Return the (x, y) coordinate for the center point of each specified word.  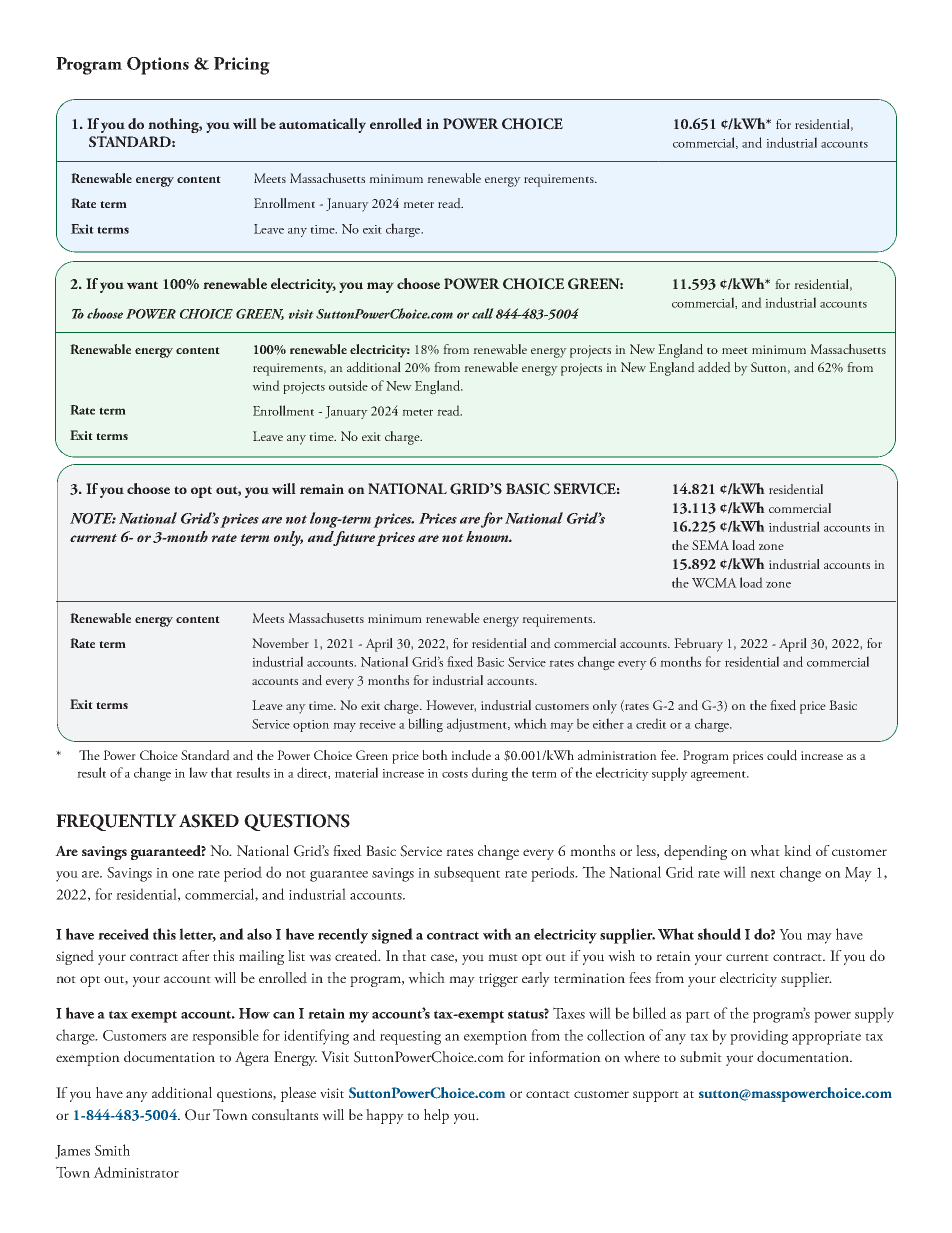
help (436, 1116)
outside (348, 385)
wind (266, 385)
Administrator (136, 1172)
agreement (720, 776)
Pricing (242, 66)
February (698, 645)
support (656, 1096)
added (714, 367)
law (198, 772)
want (142, 285)
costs (455, 774)
